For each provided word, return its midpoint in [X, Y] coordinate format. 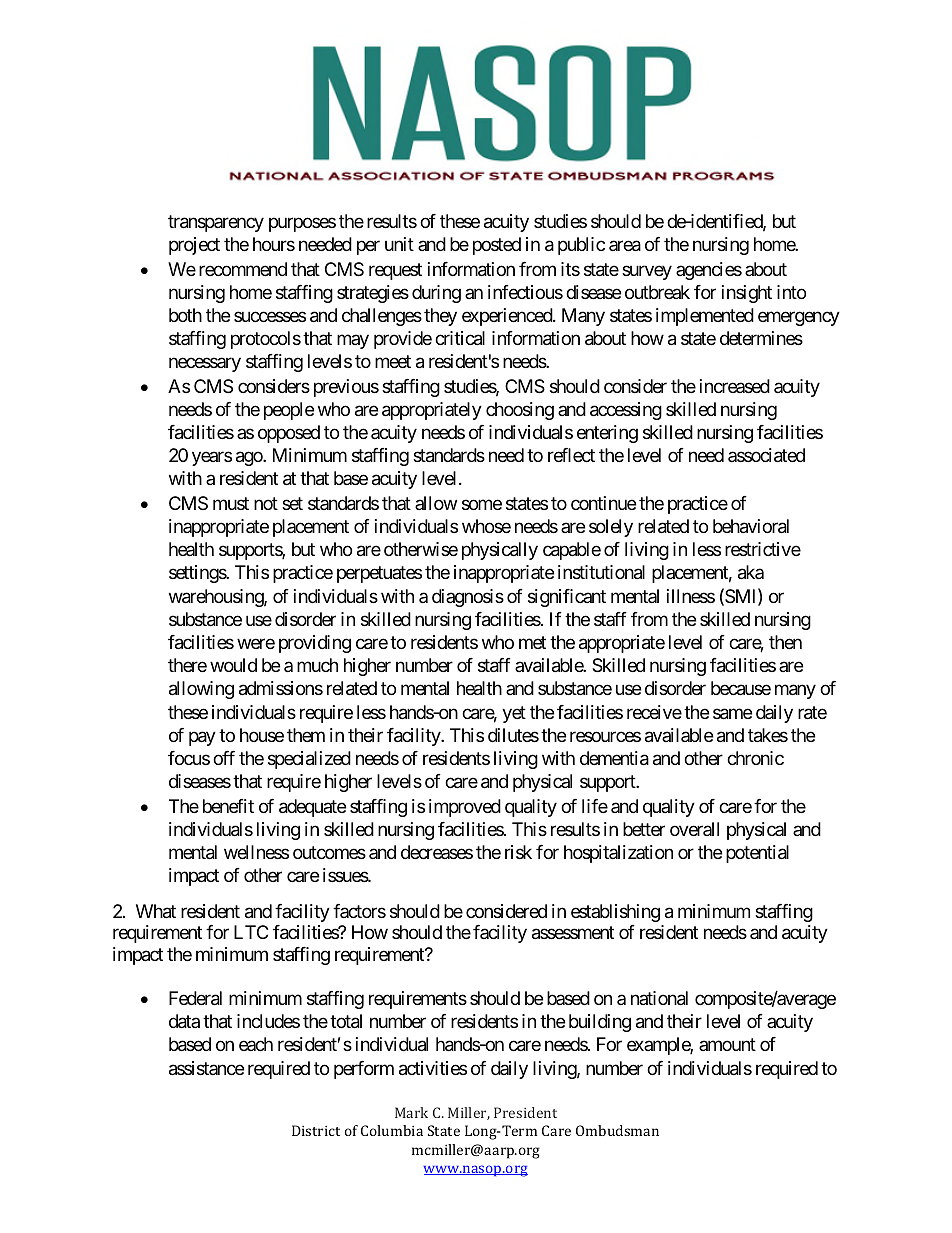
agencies [709, 271]
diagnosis [468, 598]
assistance [206, 1068]
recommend [243, 269]
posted [497, 246]
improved [465, 808]
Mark [411, 1112]
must [231, 503]
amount [727, 1045]
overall [694, 829]
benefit [228, 806]
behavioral [751, 526]
